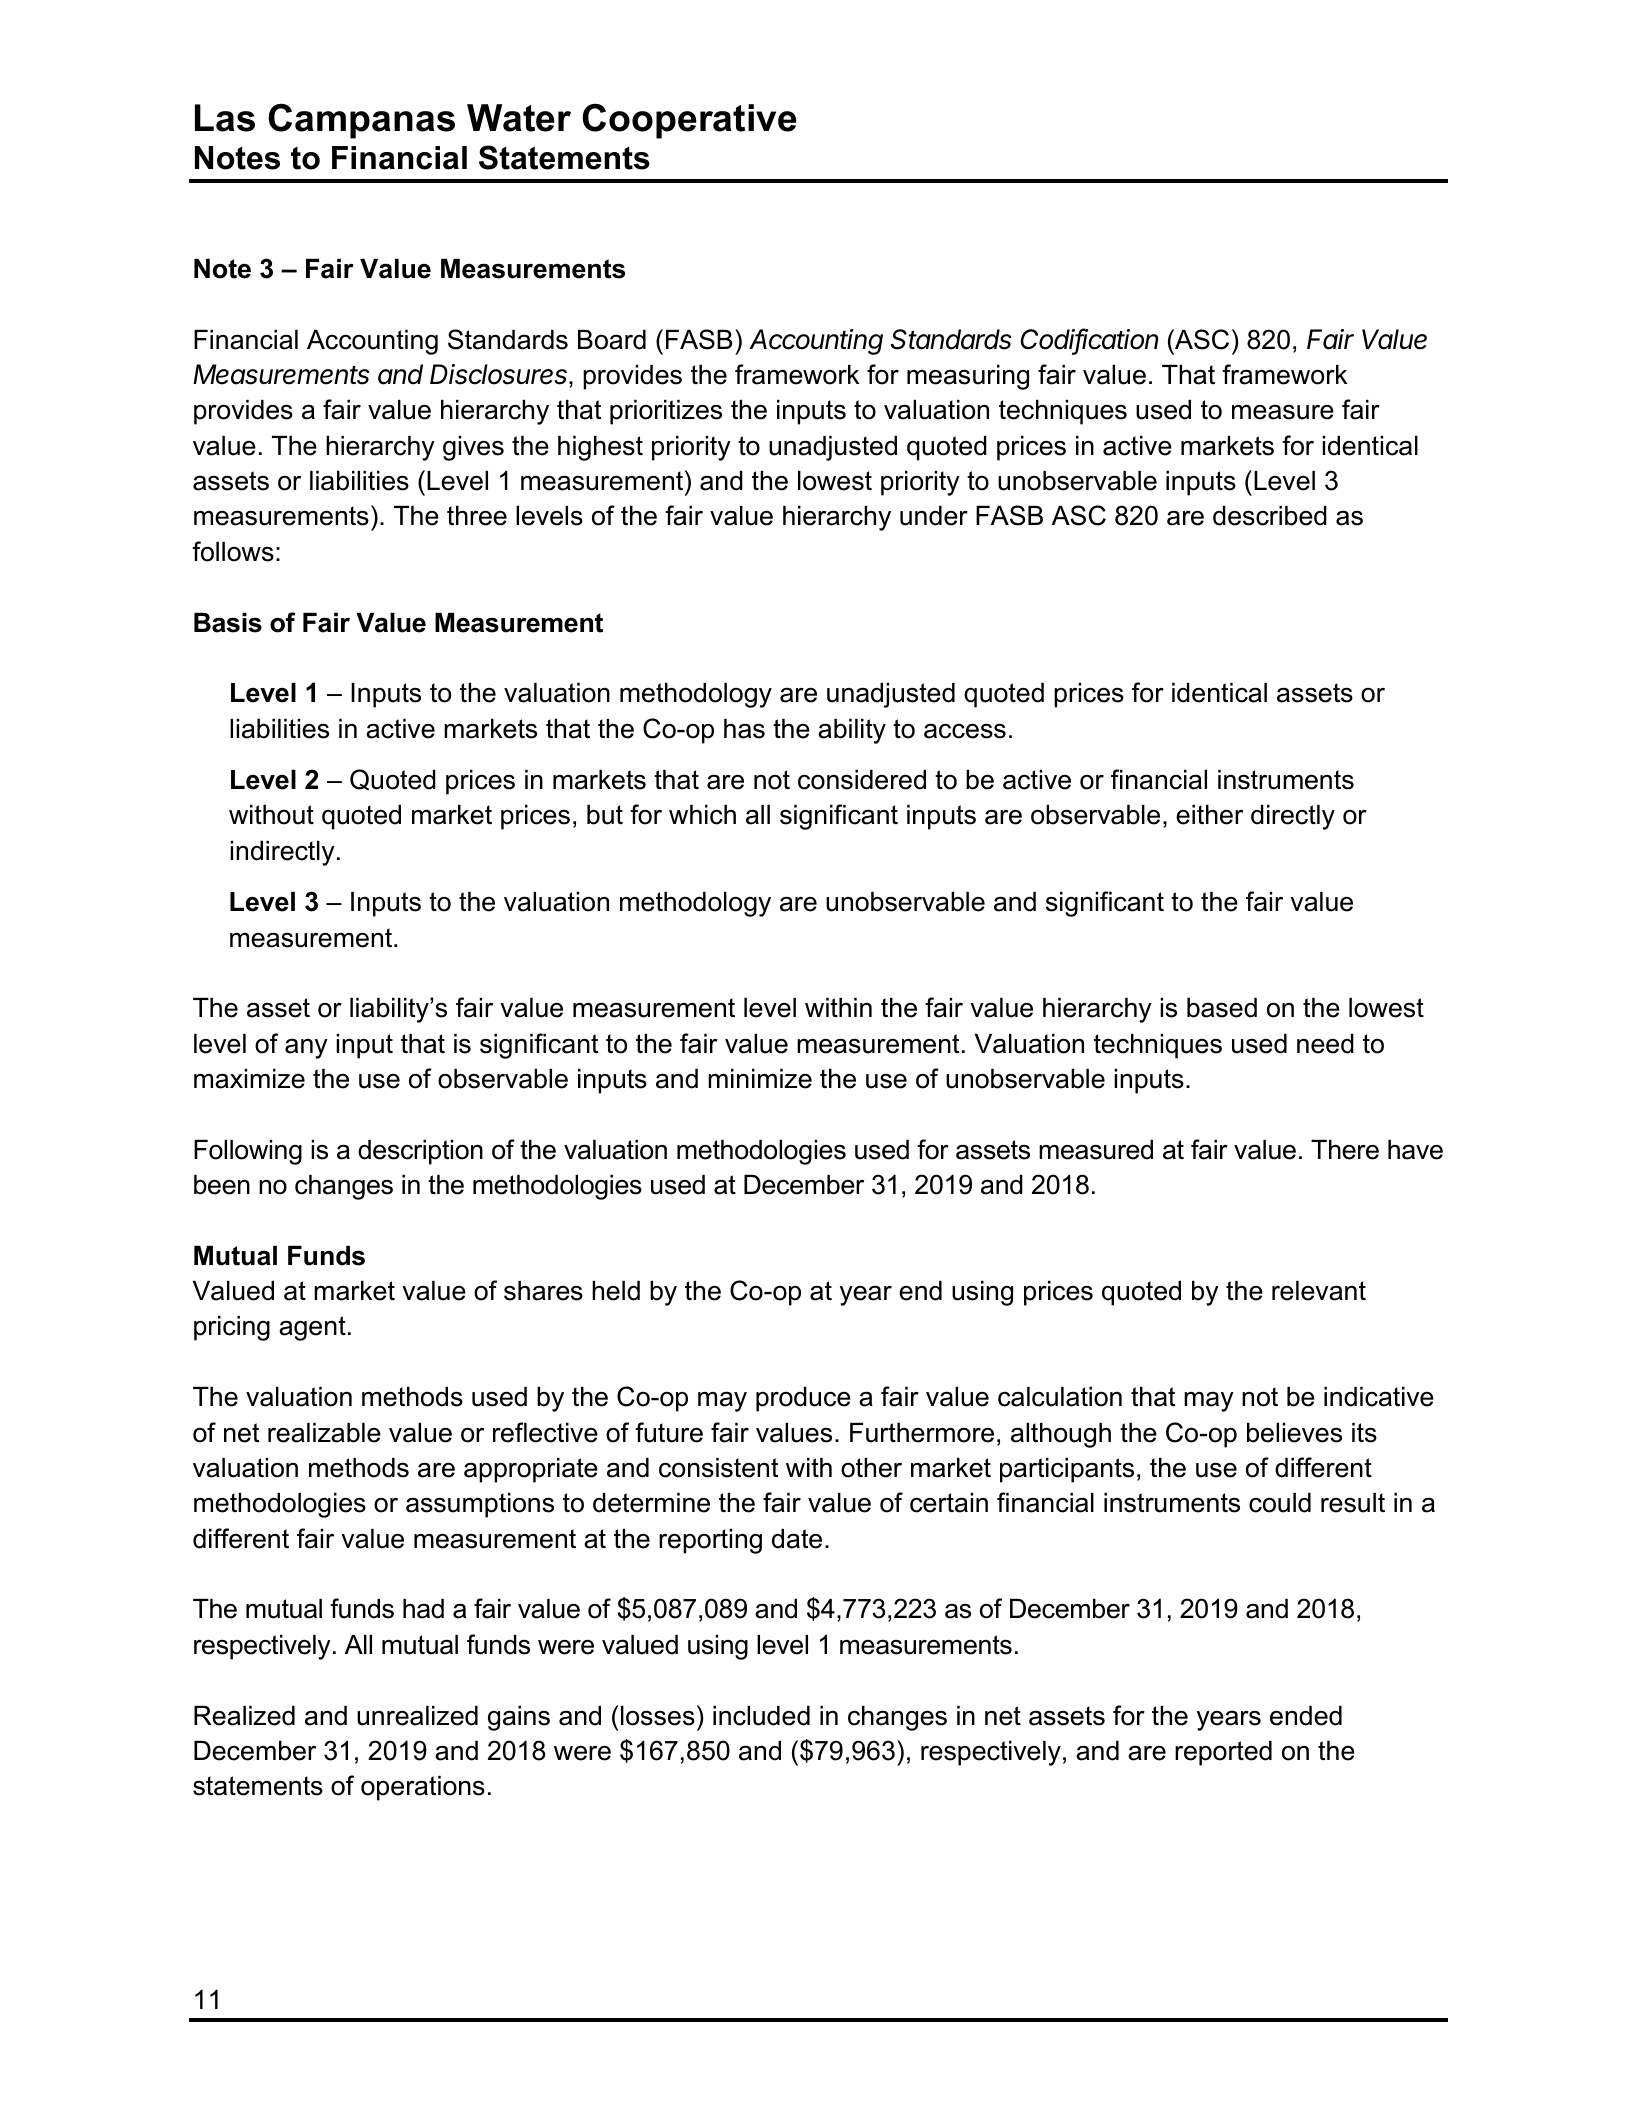 The height and width of the page is (2118, 1637). Describe the element at coordinates (689, 121) in the page. I see `Cooperative` at that location.
